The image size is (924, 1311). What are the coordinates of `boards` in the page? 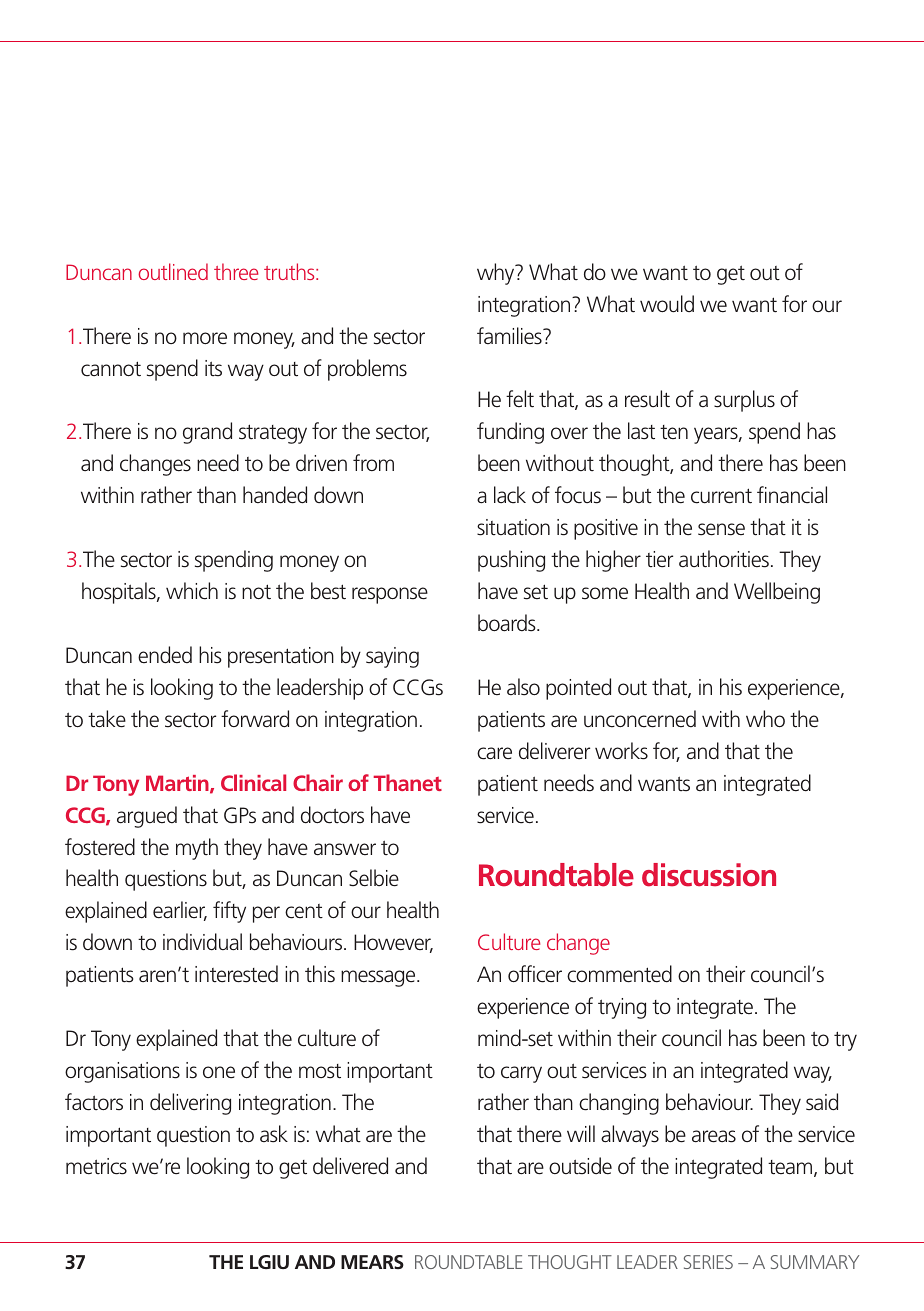 It's located at (508, 623).
